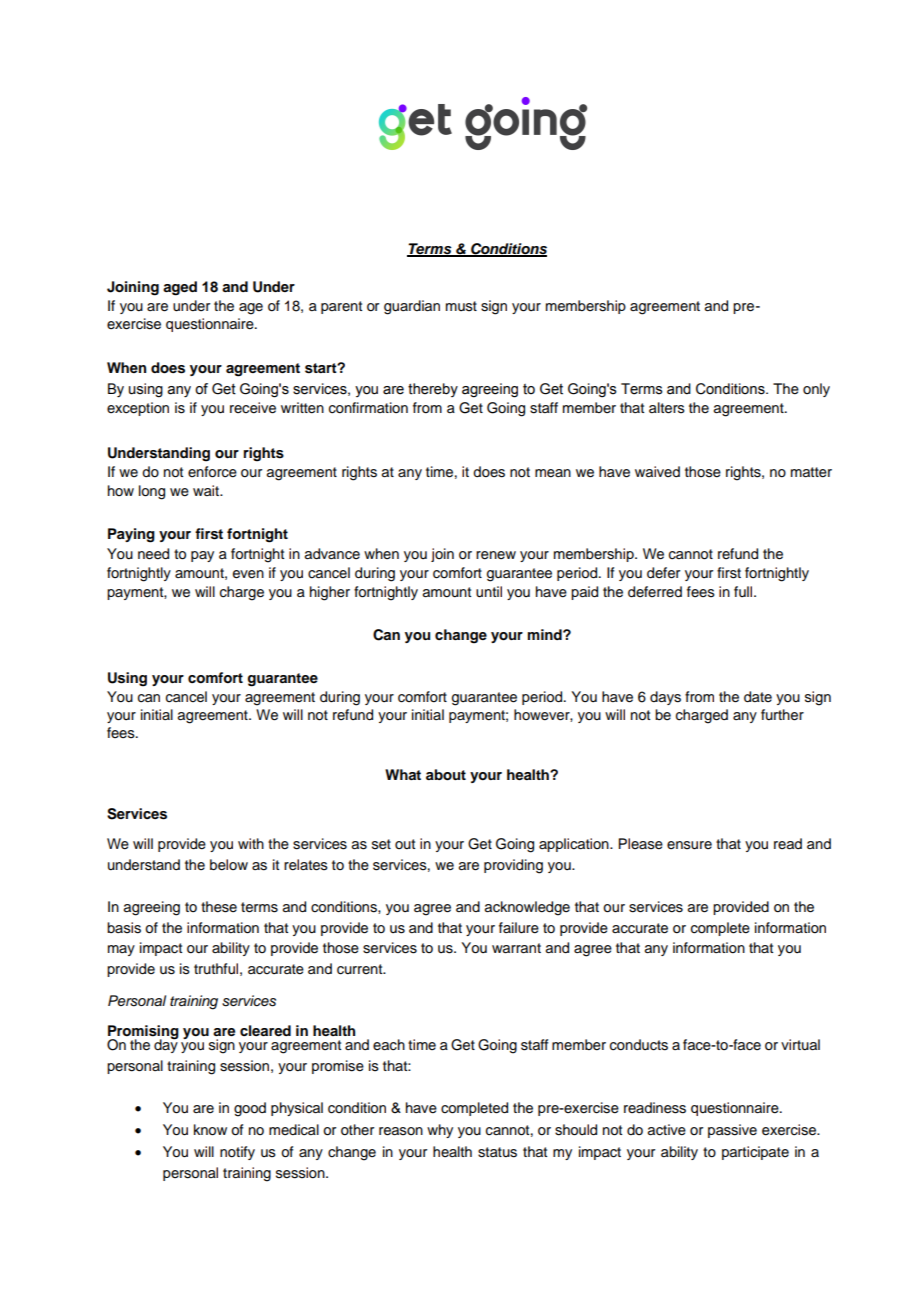  What do you see at coordinates (180, 288) in the image?
I see `aged` at bounding box center [180, 288].
